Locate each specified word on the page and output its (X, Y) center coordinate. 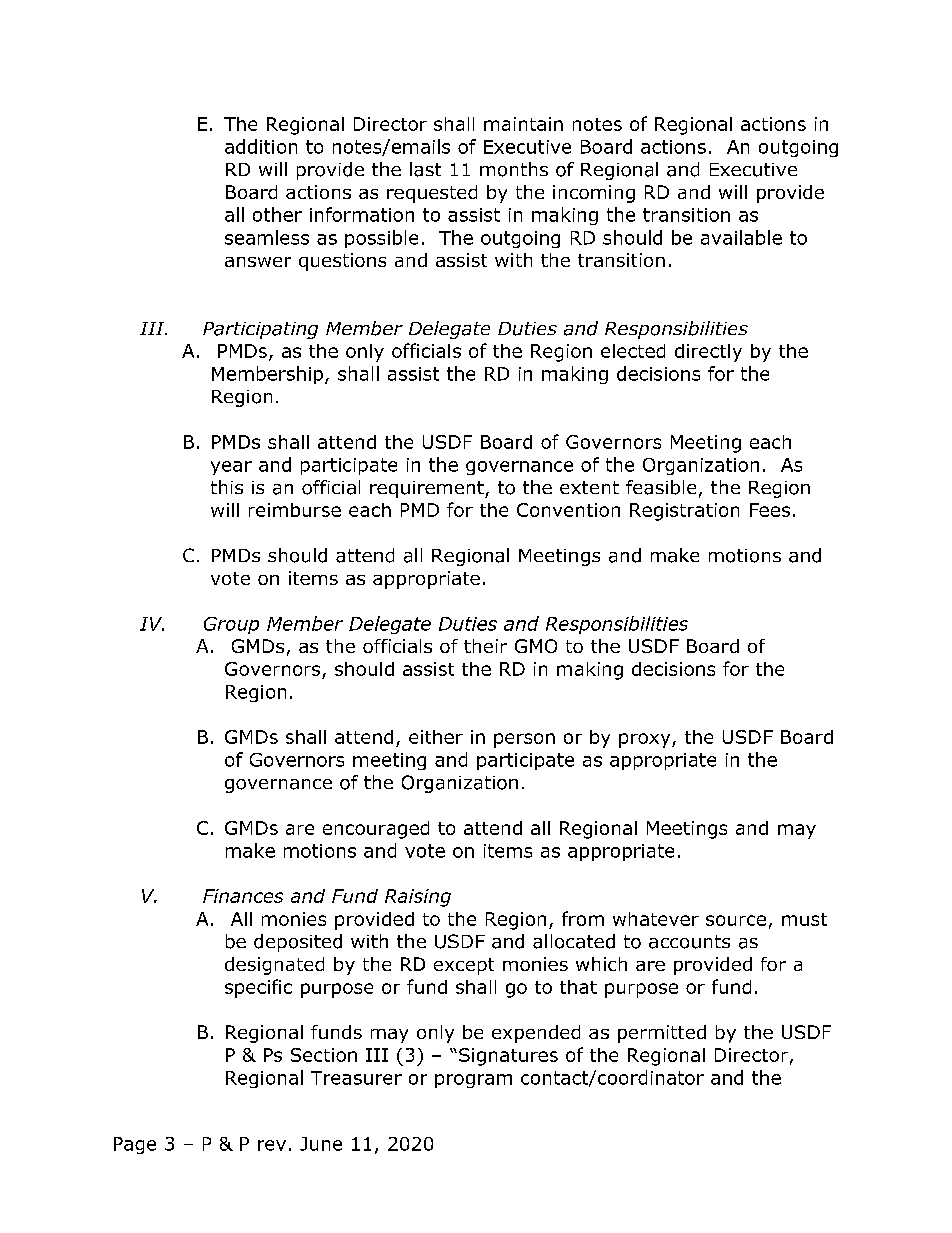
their (485, 646)
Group (231, 625)
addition (261, 146)
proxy (646, 740)
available (741, 237)
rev (272, 1145)
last (425, 169)
